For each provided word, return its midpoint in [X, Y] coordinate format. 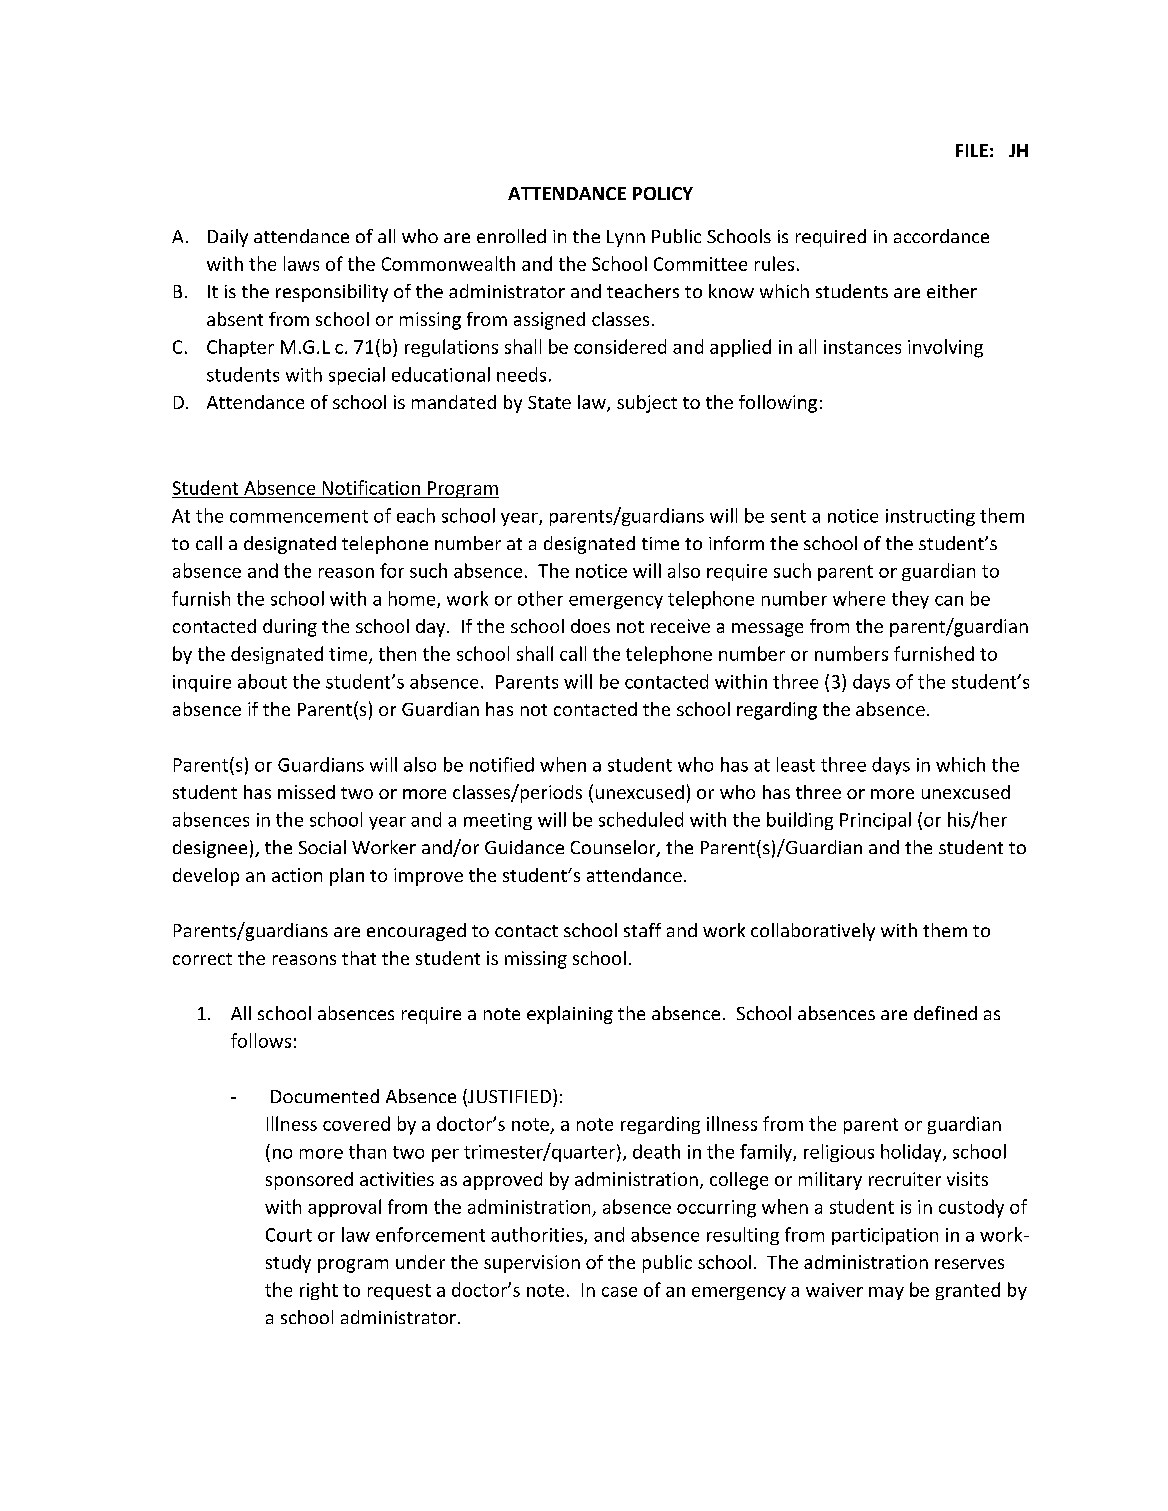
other [540, 598]
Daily [228, 238]
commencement [299, 516]
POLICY [663, 193]
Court [289, 1235]
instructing [930, 517]
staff [642, 930]
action [297, 875]
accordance [941, 236]
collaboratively [813, 932]
